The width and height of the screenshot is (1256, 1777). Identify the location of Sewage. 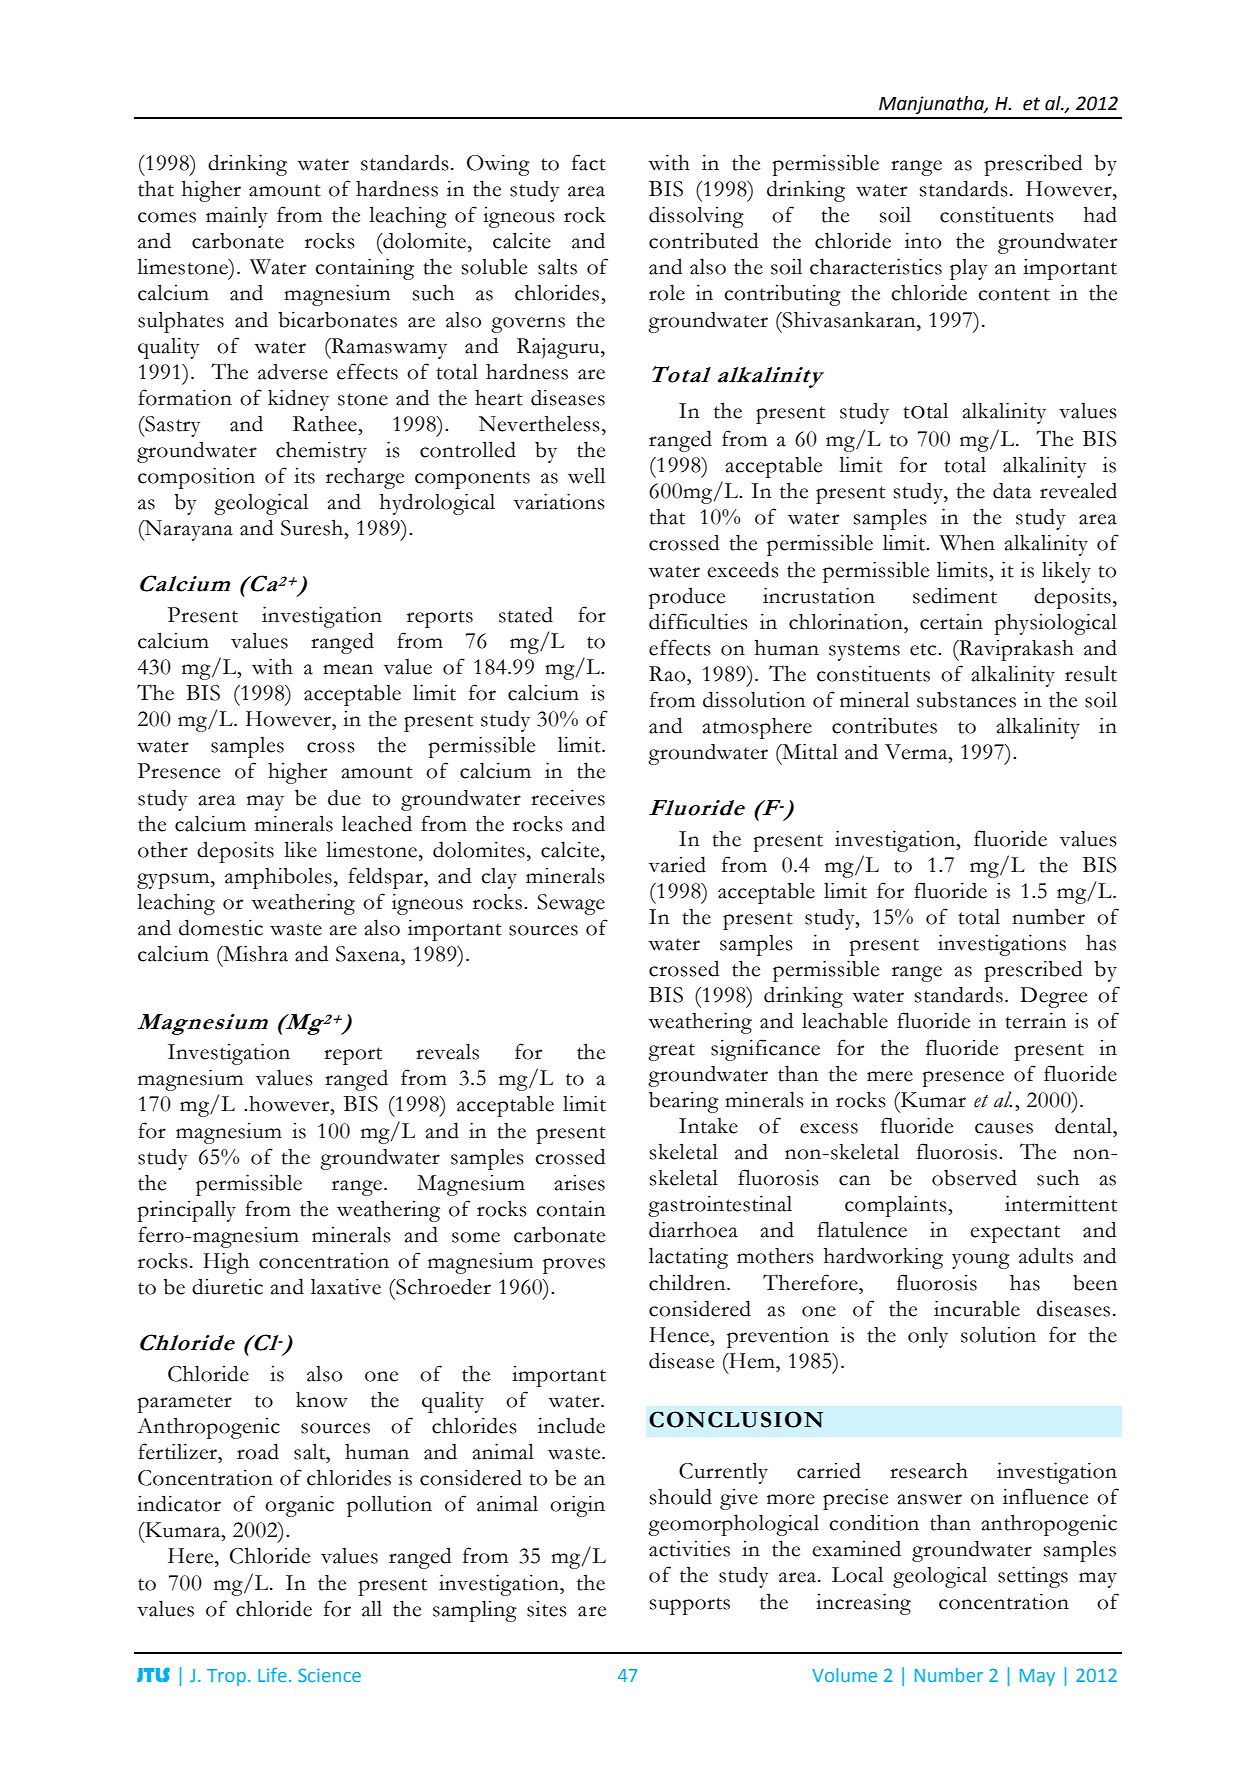
(571, 904).
